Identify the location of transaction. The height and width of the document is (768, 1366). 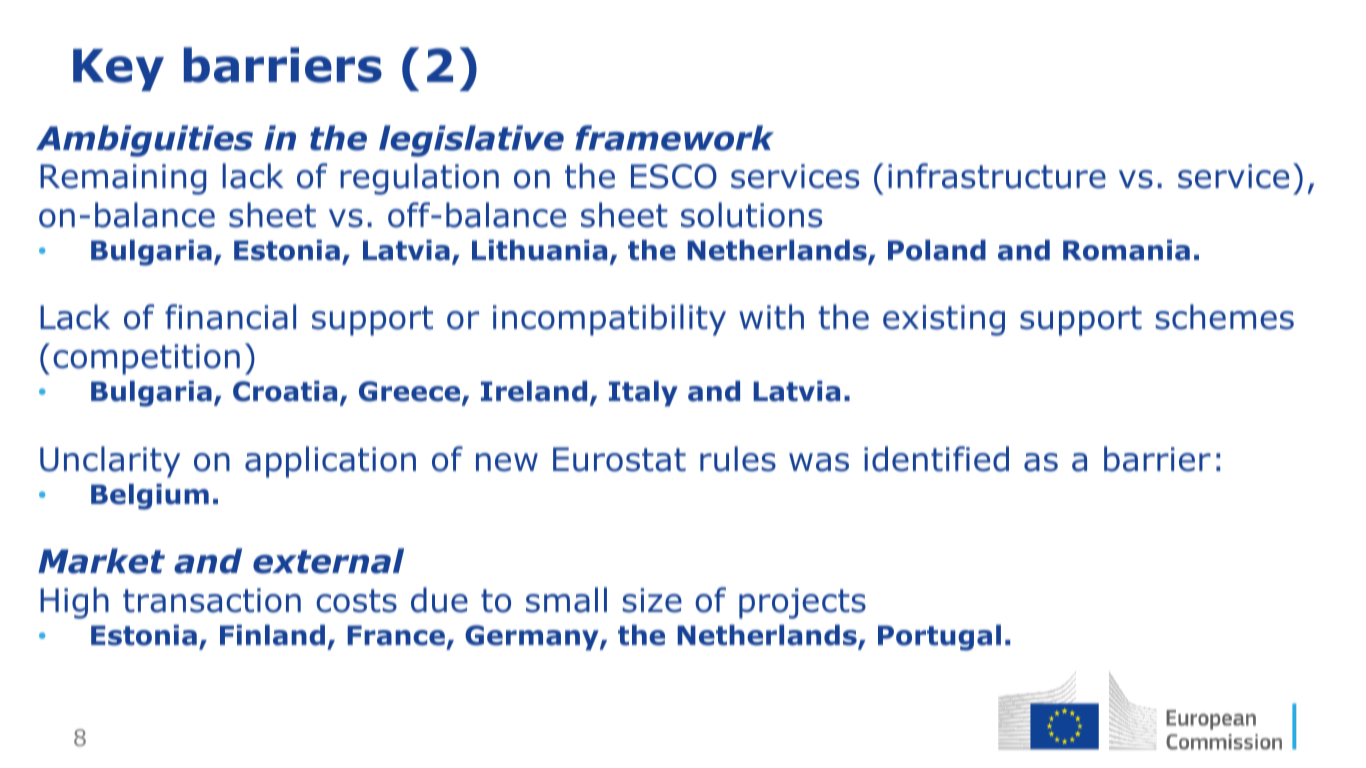
(212, 600).
